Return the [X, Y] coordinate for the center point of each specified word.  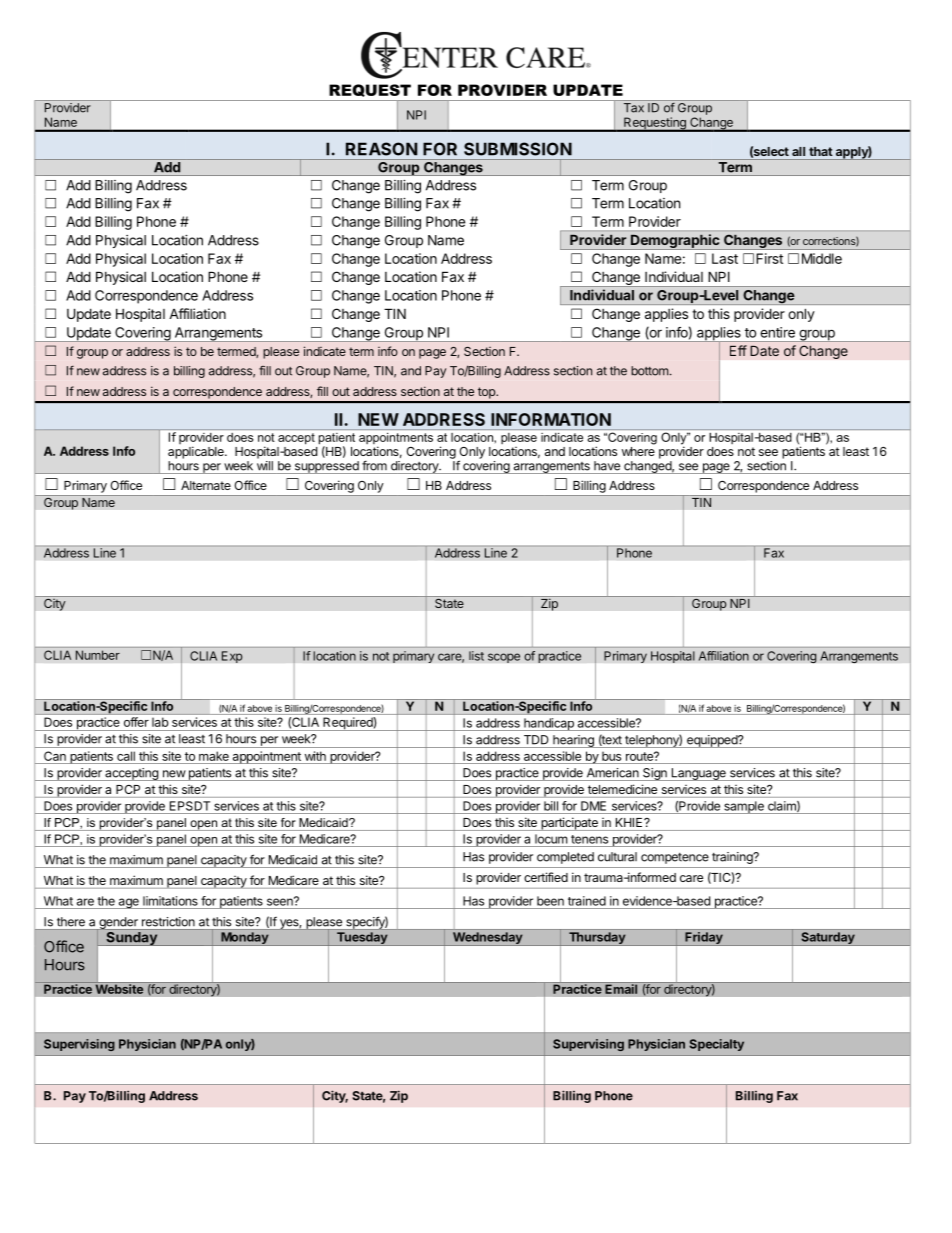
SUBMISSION [518, 149]
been [550, 901]
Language [698, 774]
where [638, 450]
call [126, 756]
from [374, 465]
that [821, 151]
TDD [536, 740]
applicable [197, 452]
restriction [168, 922]
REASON [381, 149]
